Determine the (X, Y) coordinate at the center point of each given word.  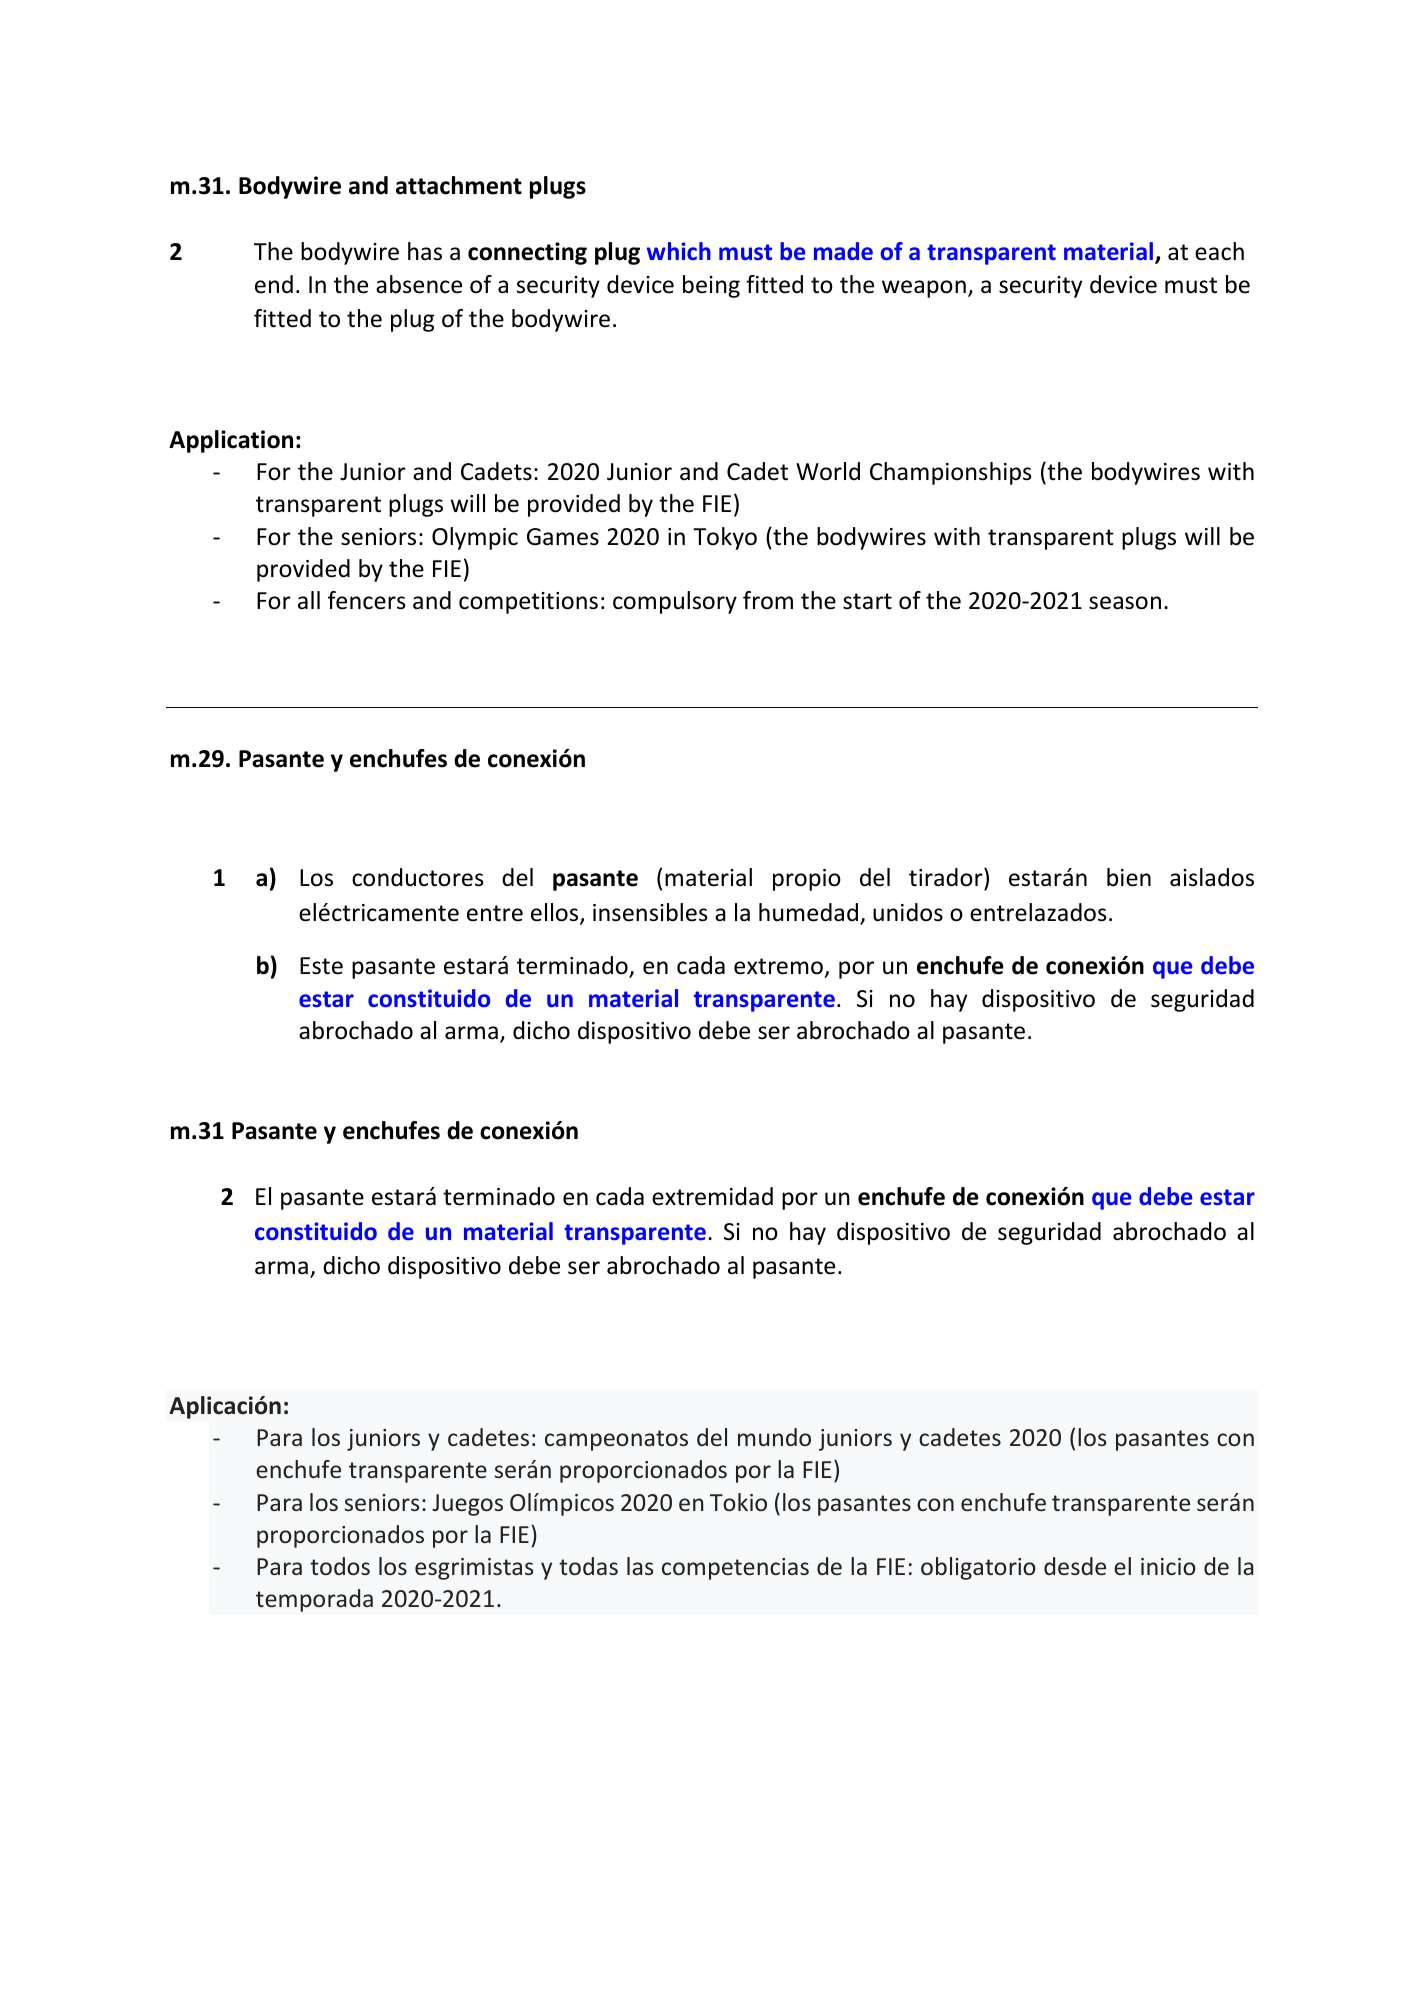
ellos (556, 913)
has (425, 251)
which (679, 251)
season (1125, 603)
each (1219, 251)
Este (321, 966)
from (768, 600)
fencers (367, 600)
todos (340, 1566)
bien (1129, 877)
